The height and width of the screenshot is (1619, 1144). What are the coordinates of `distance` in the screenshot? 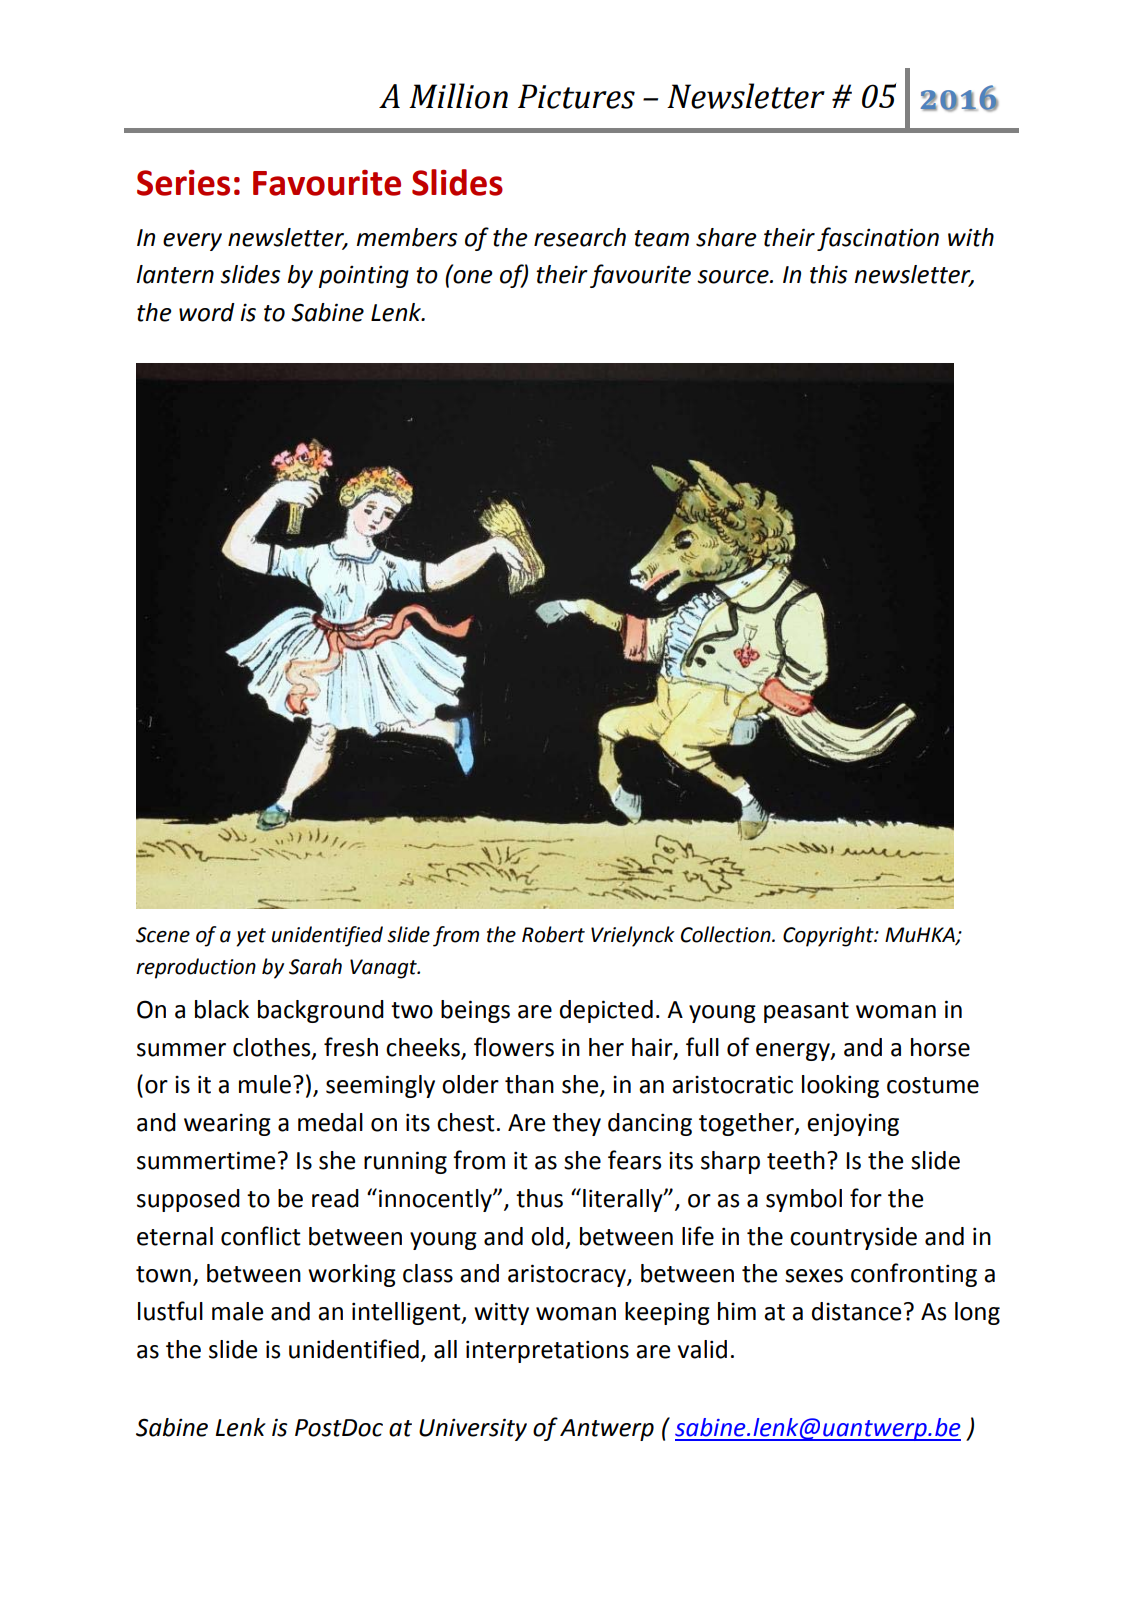 It's located at (856, 1311).
